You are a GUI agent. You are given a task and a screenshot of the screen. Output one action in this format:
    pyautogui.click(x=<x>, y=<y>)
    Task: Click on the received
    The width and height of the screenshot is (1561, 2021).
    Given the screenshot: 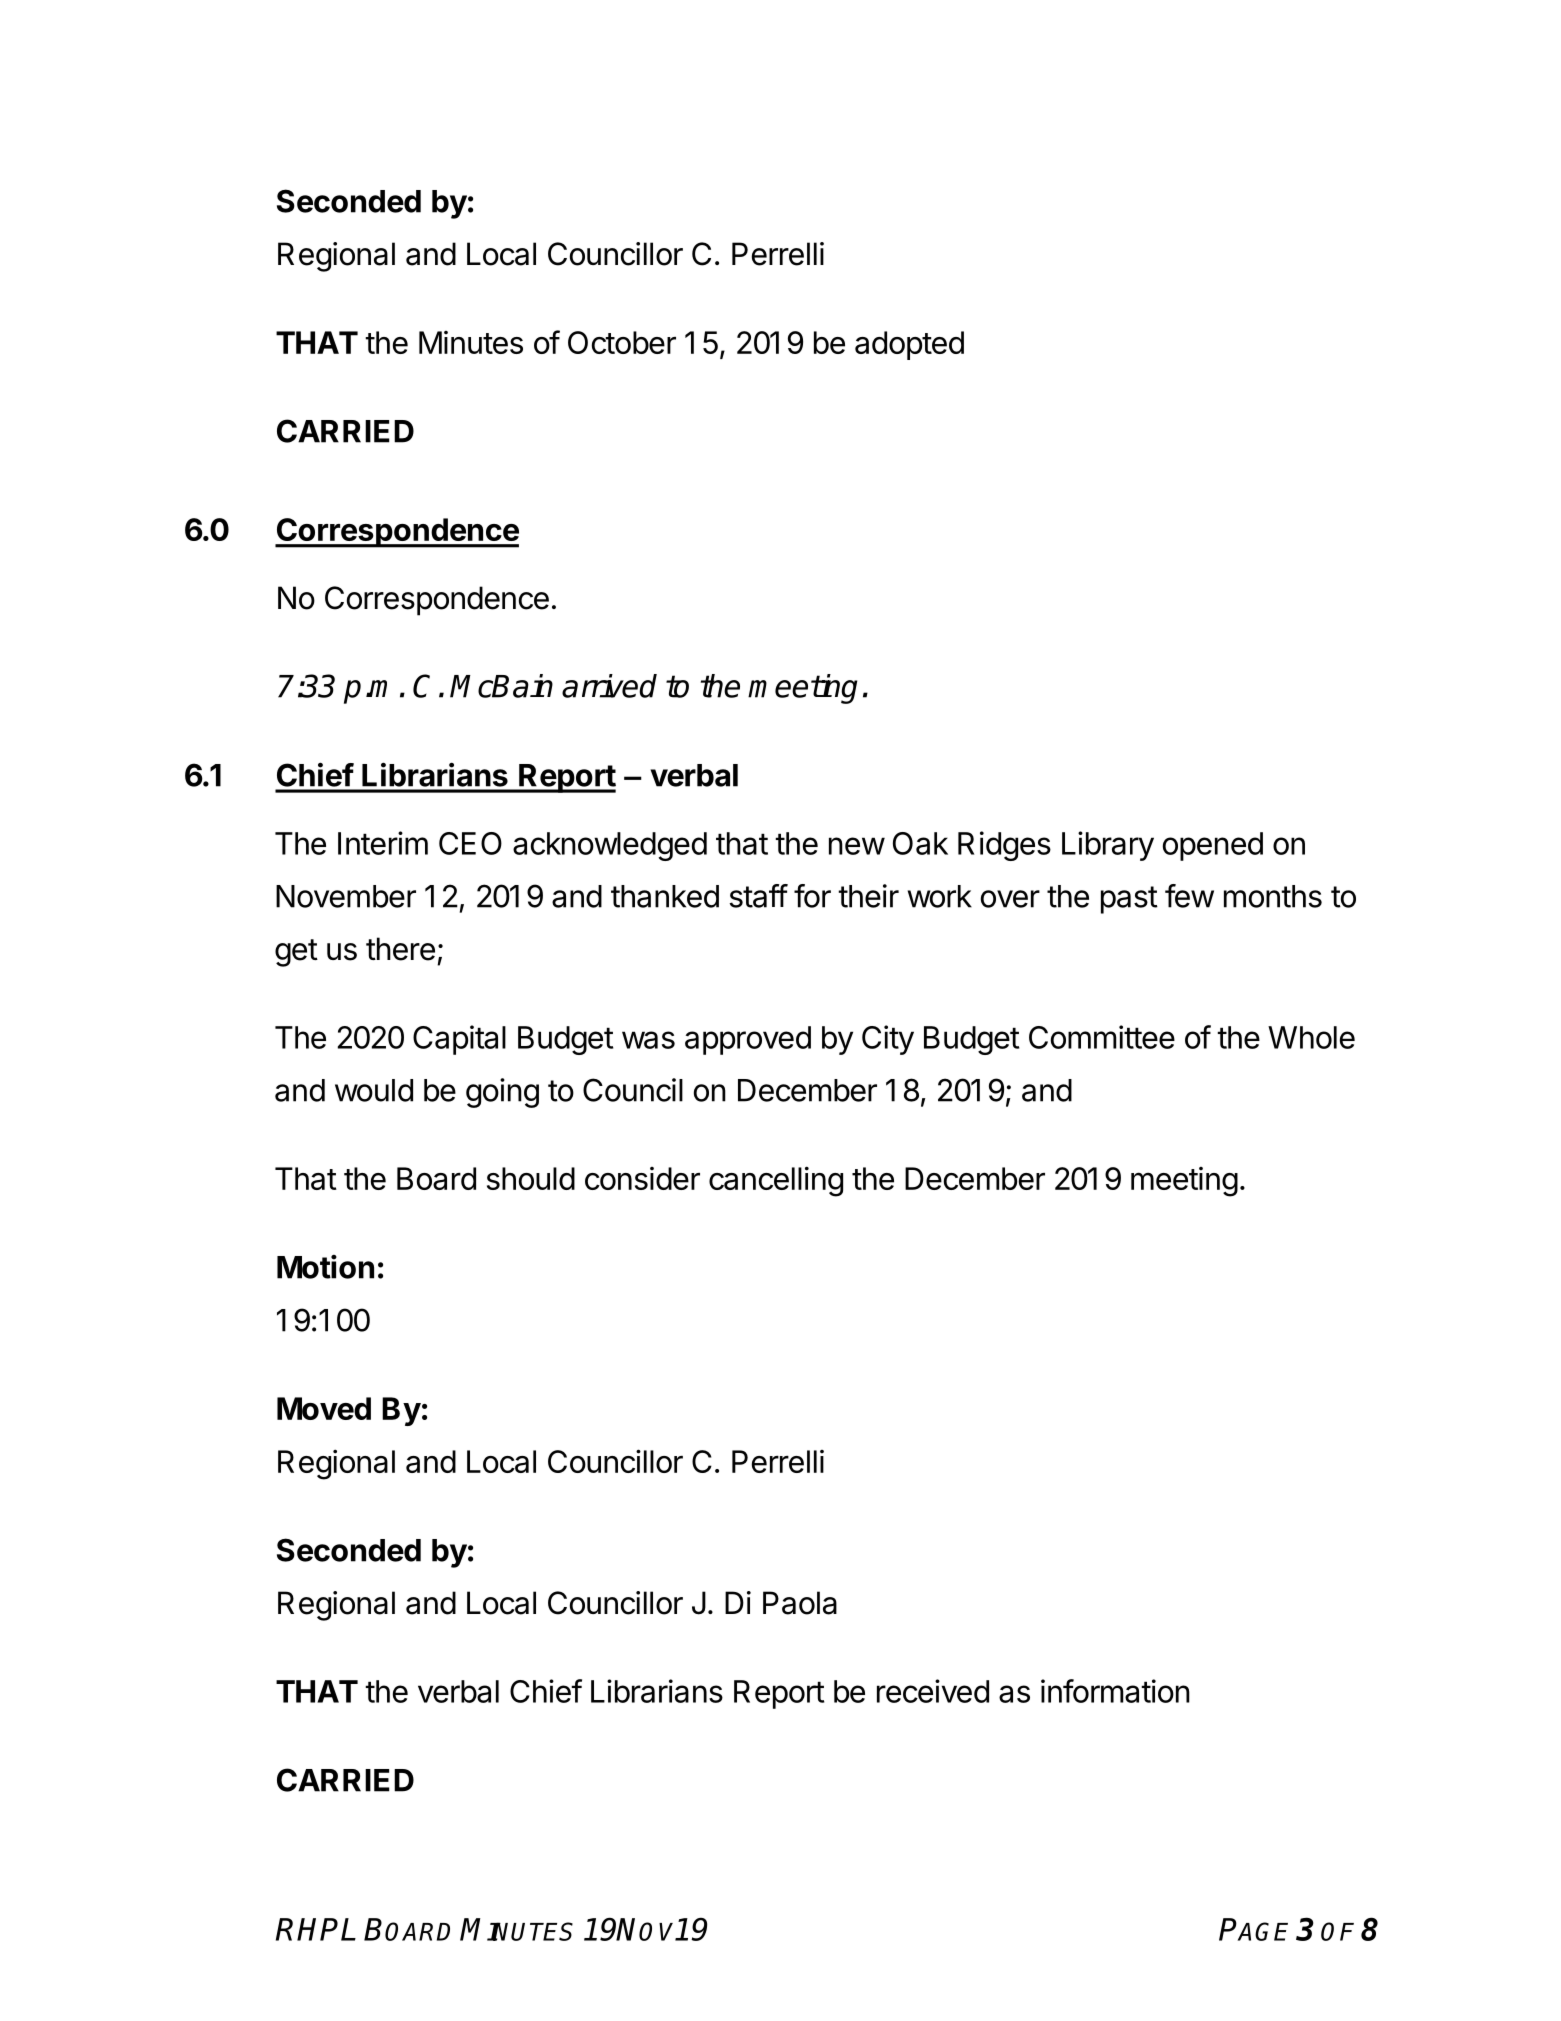 What is the action you would take?
    pyautogui.click(x=933, y=1691)
